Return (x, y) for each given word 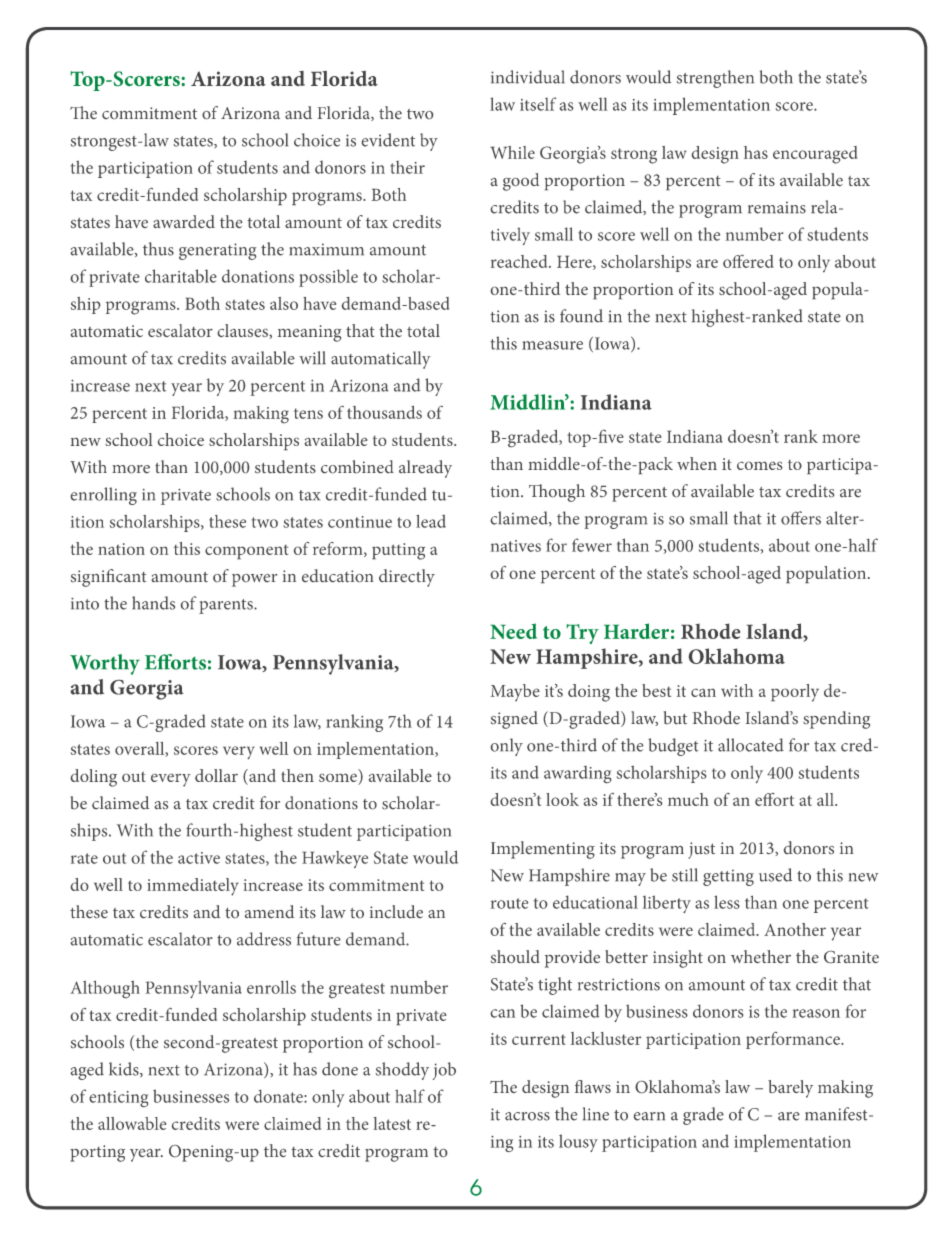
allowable (132, 1123)
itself (538, 104)
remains (777, 207)
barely (790, 1089)
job (444, 1071)
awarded (184, 221)
